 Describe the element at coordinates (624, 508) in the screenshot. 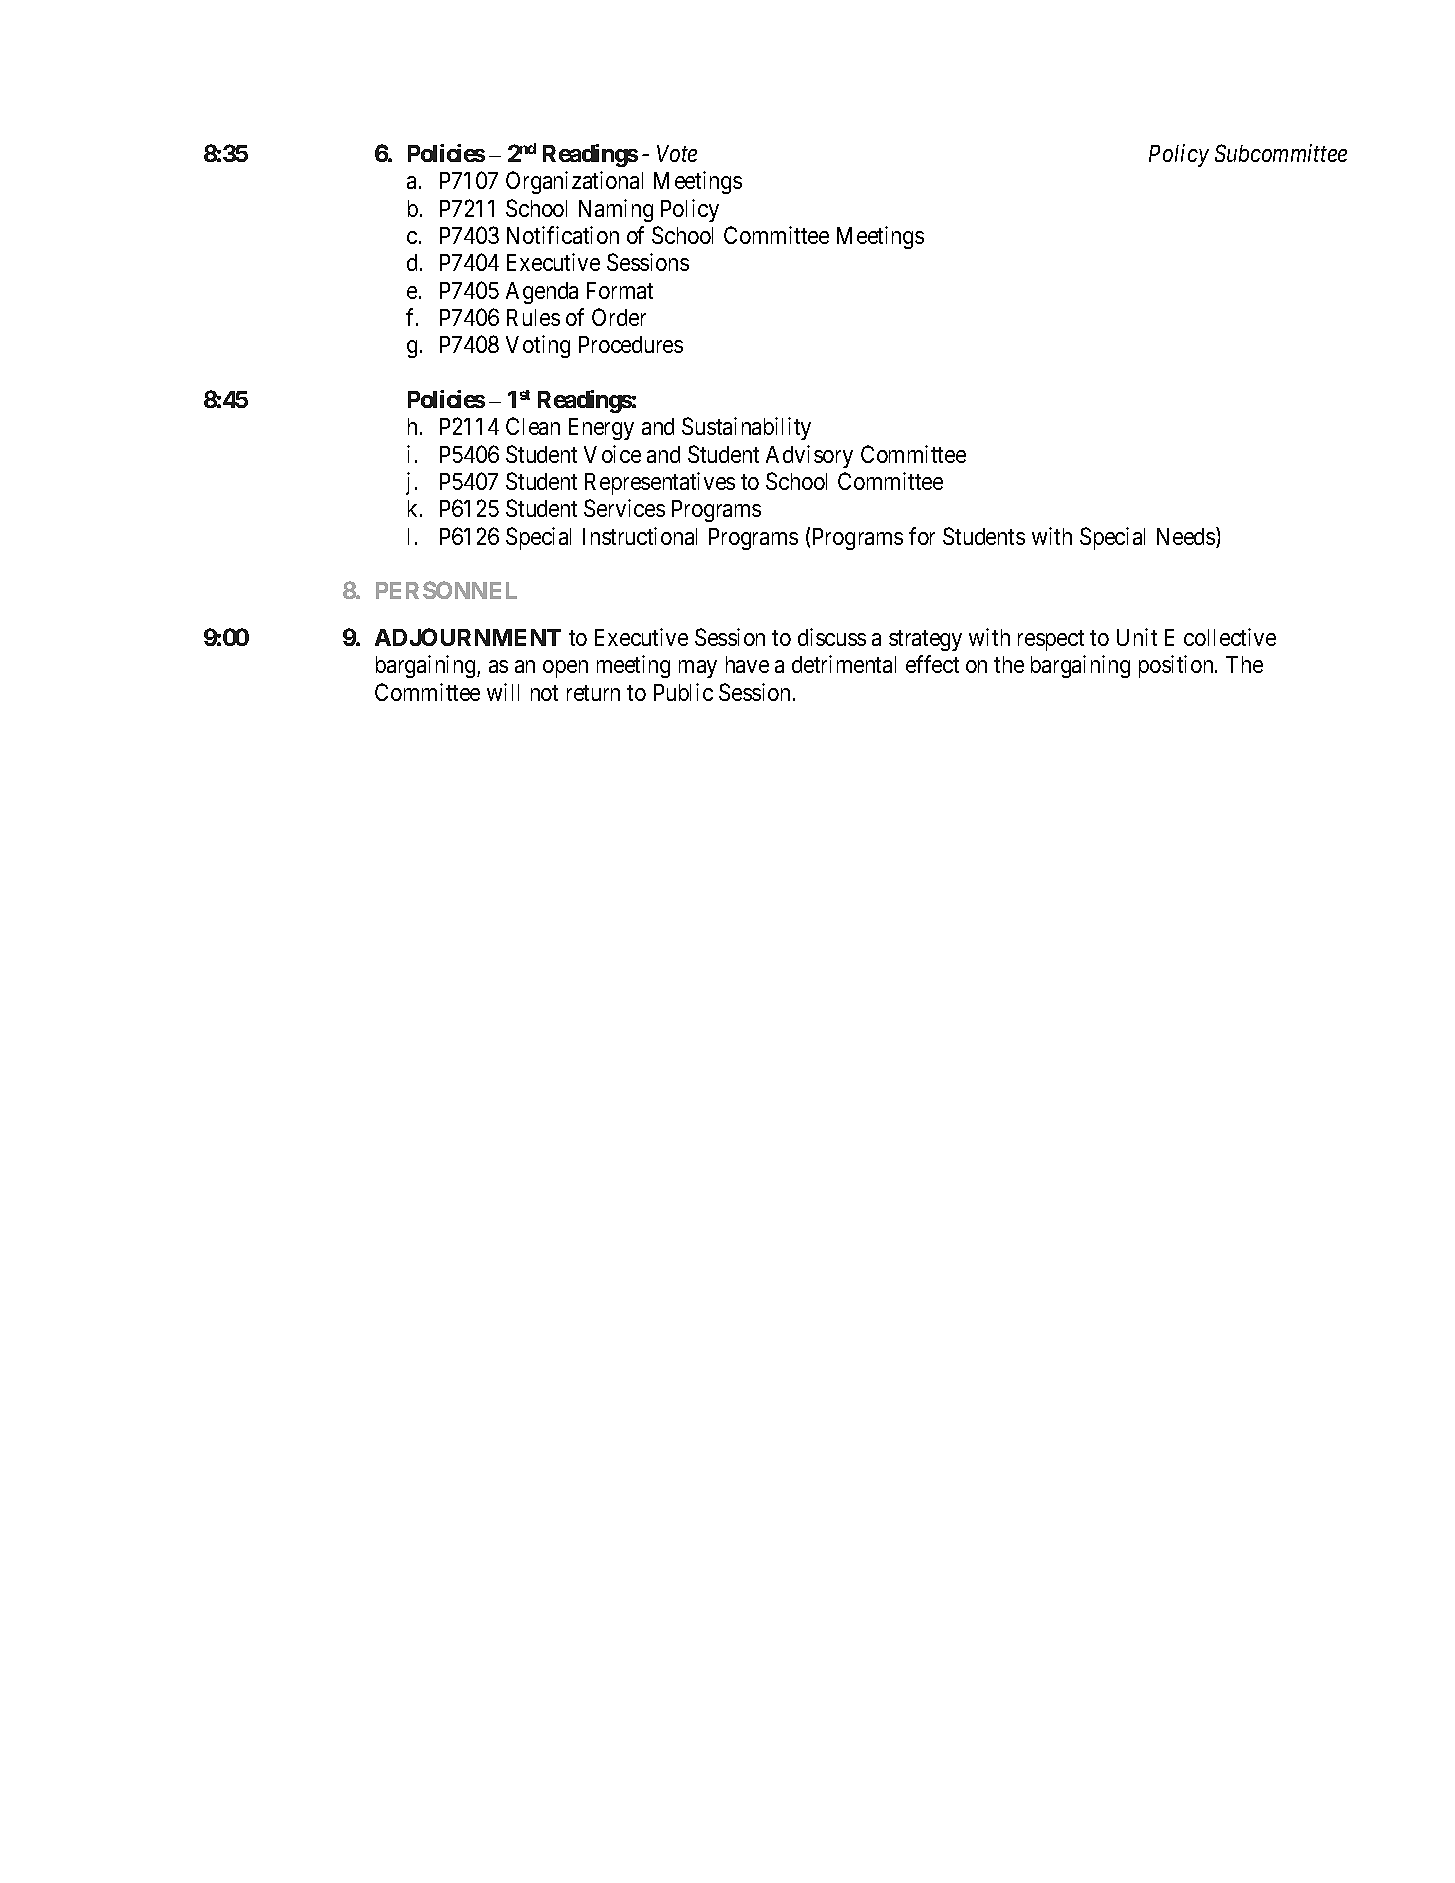

I see `Services` at that location.
